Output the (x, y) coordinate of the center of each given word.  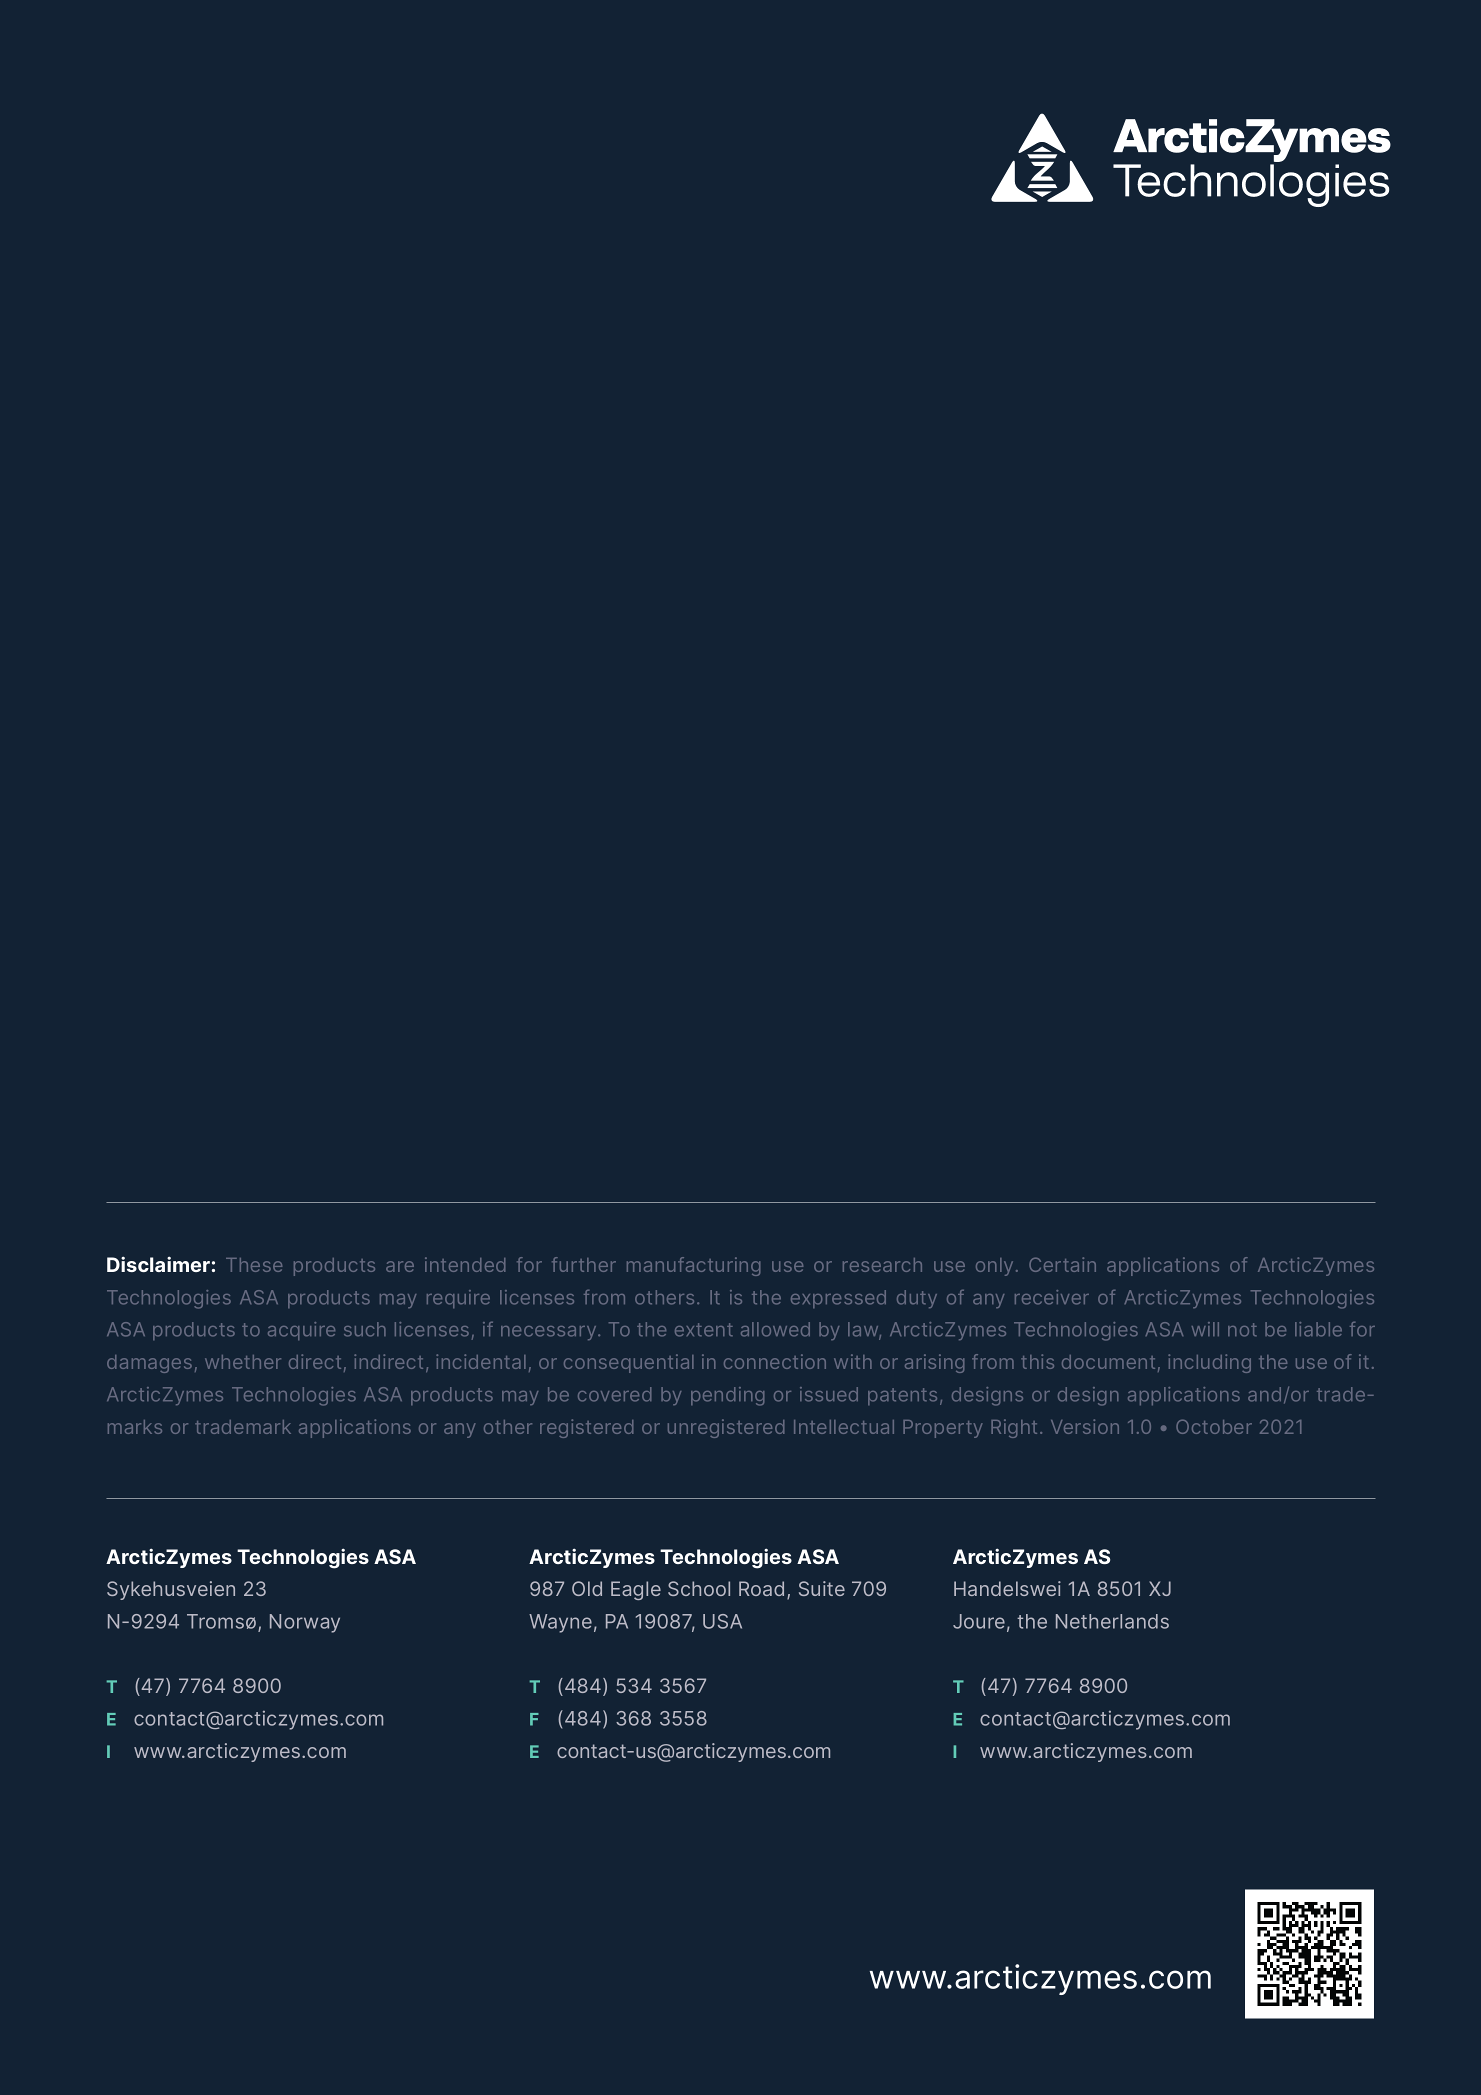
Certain (1062, 1264)
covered (614, 1394)
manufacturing (693, 1266)
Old (587, 1588)
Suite (822, 1588)
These (254, 1265)
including (1209, 1363)
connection (775, 1361)
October (1214, 1426)
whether (243, 1362)
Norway (305, 1623)
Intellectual (844, 1427)
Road (761, 1588)
